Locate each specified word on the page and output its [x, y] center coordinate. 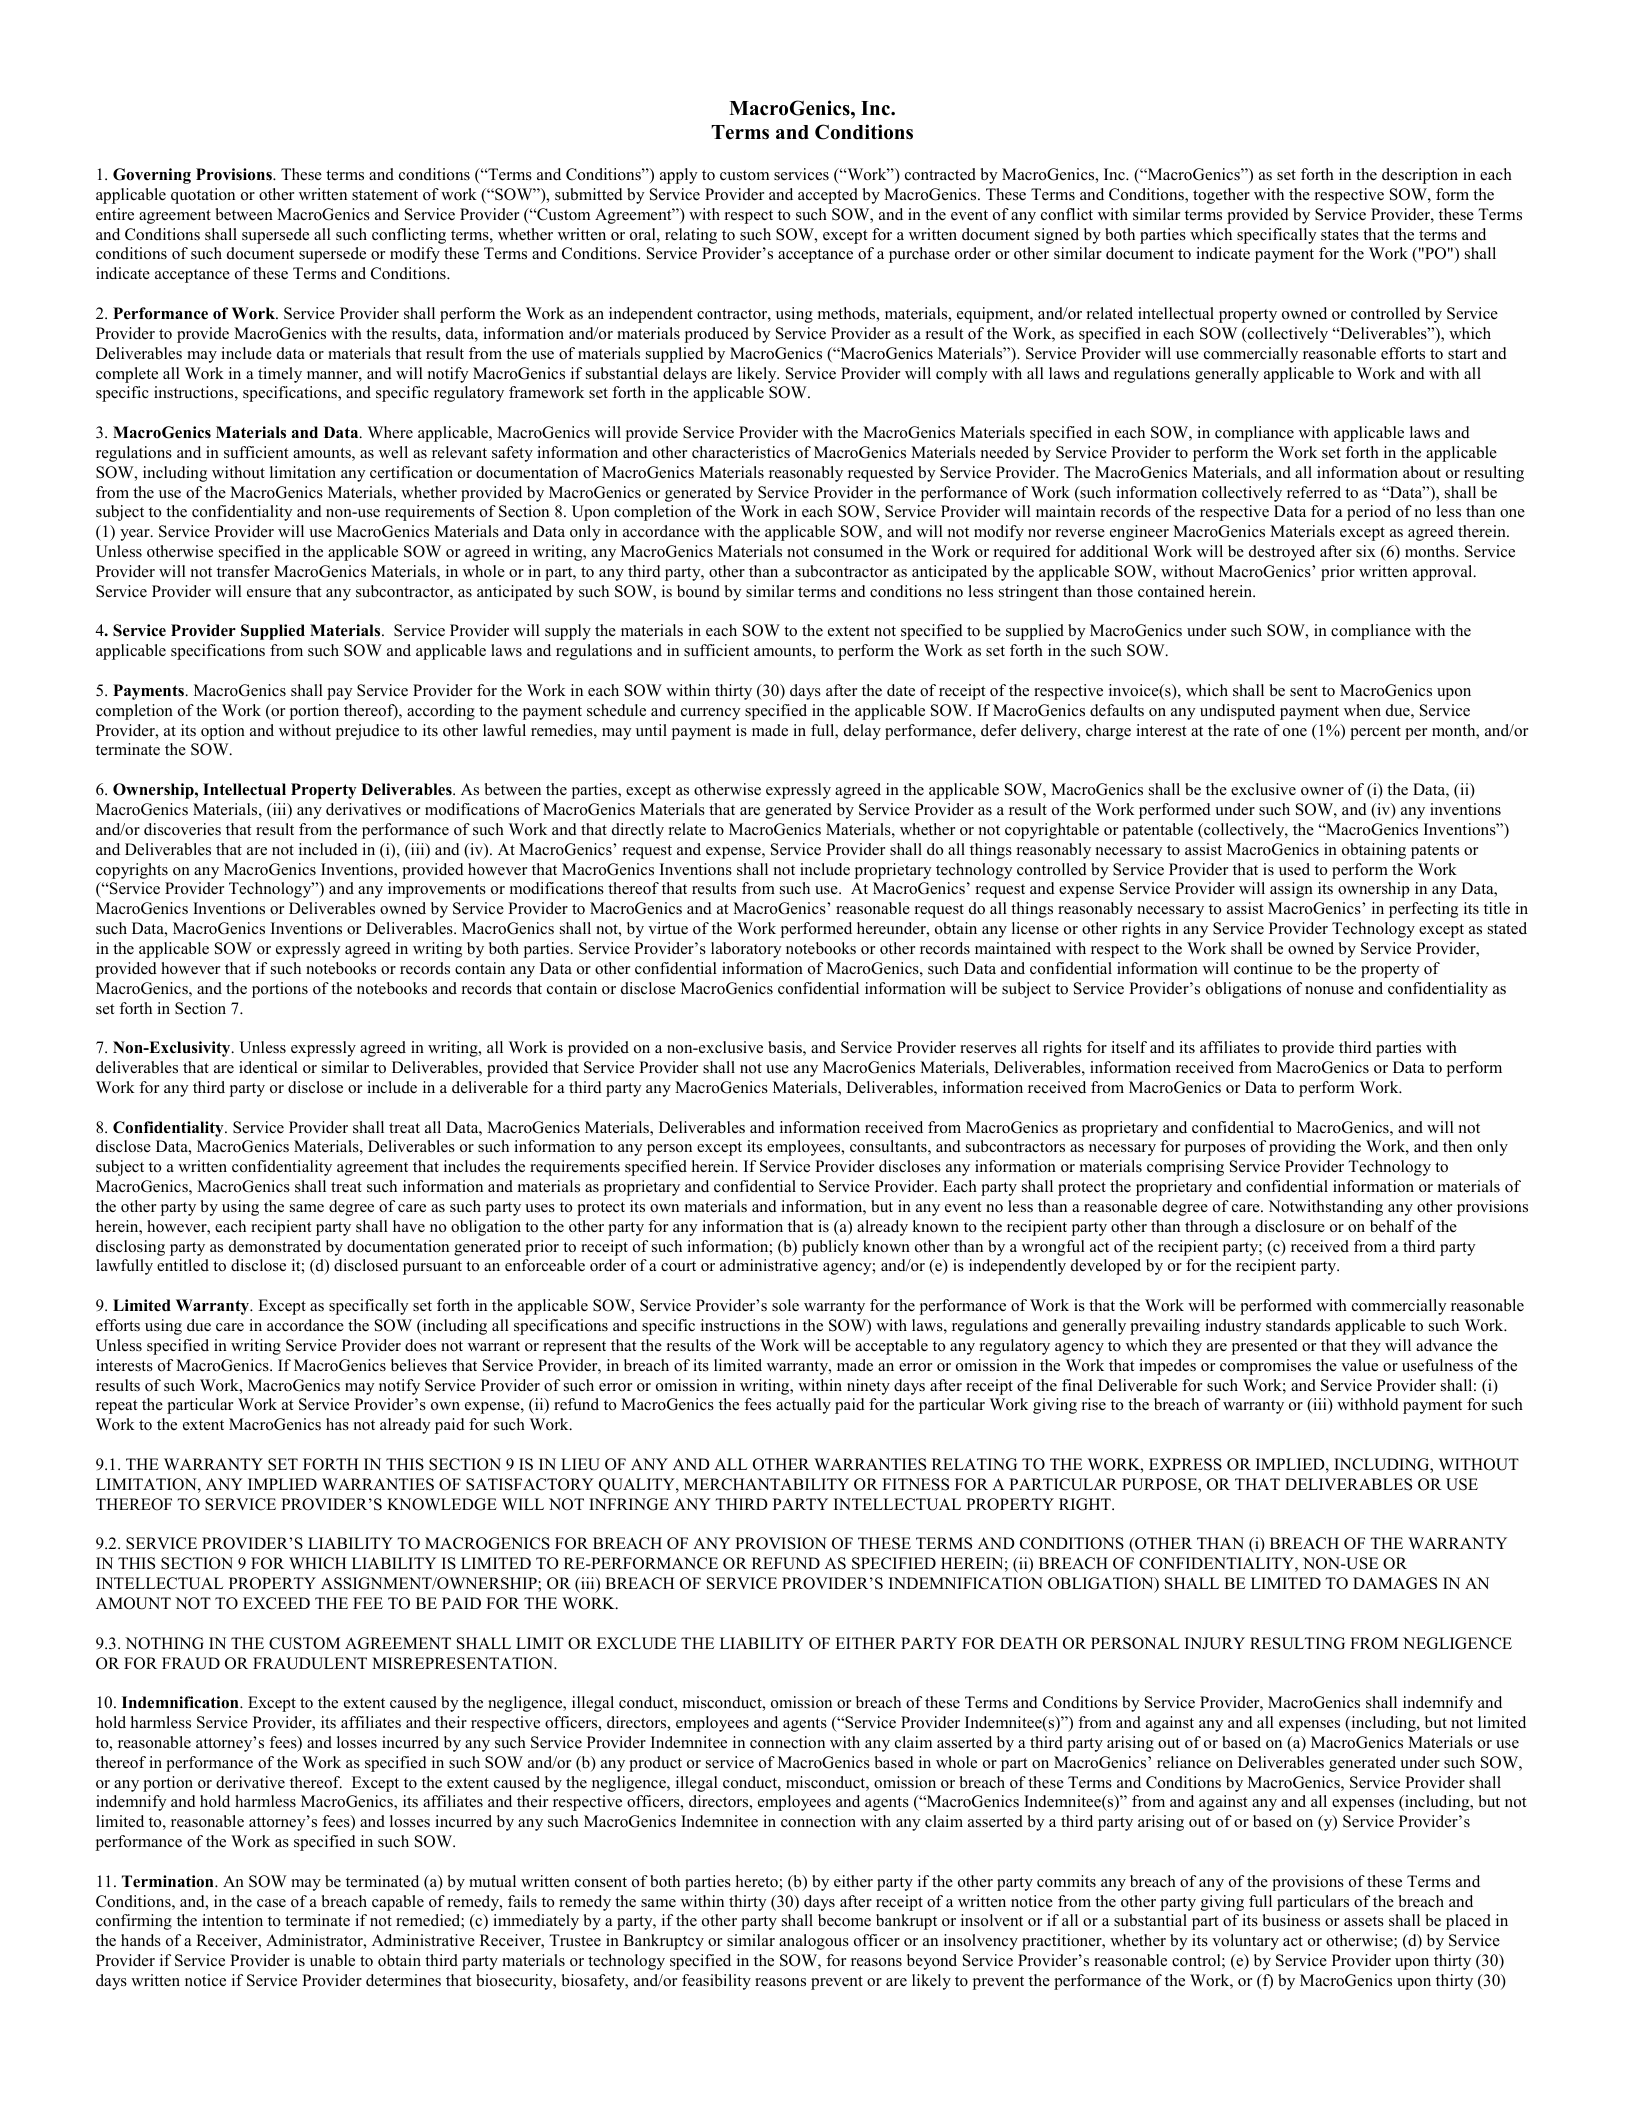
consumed [848, 551]
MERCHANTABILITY [766, 1484]
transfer [243, 571]
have [409, 1226]
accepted [828, 196]
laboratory [746, 950]
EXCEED [276, 1603]
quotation [203, 196]
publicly [830, 1248]
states [1340, 235]
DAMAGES [1395, 1583]
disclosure [1290, 1226]
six [1366, 551]
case [271, 1903]
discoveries [182, 829]
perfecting [1423, 910]
